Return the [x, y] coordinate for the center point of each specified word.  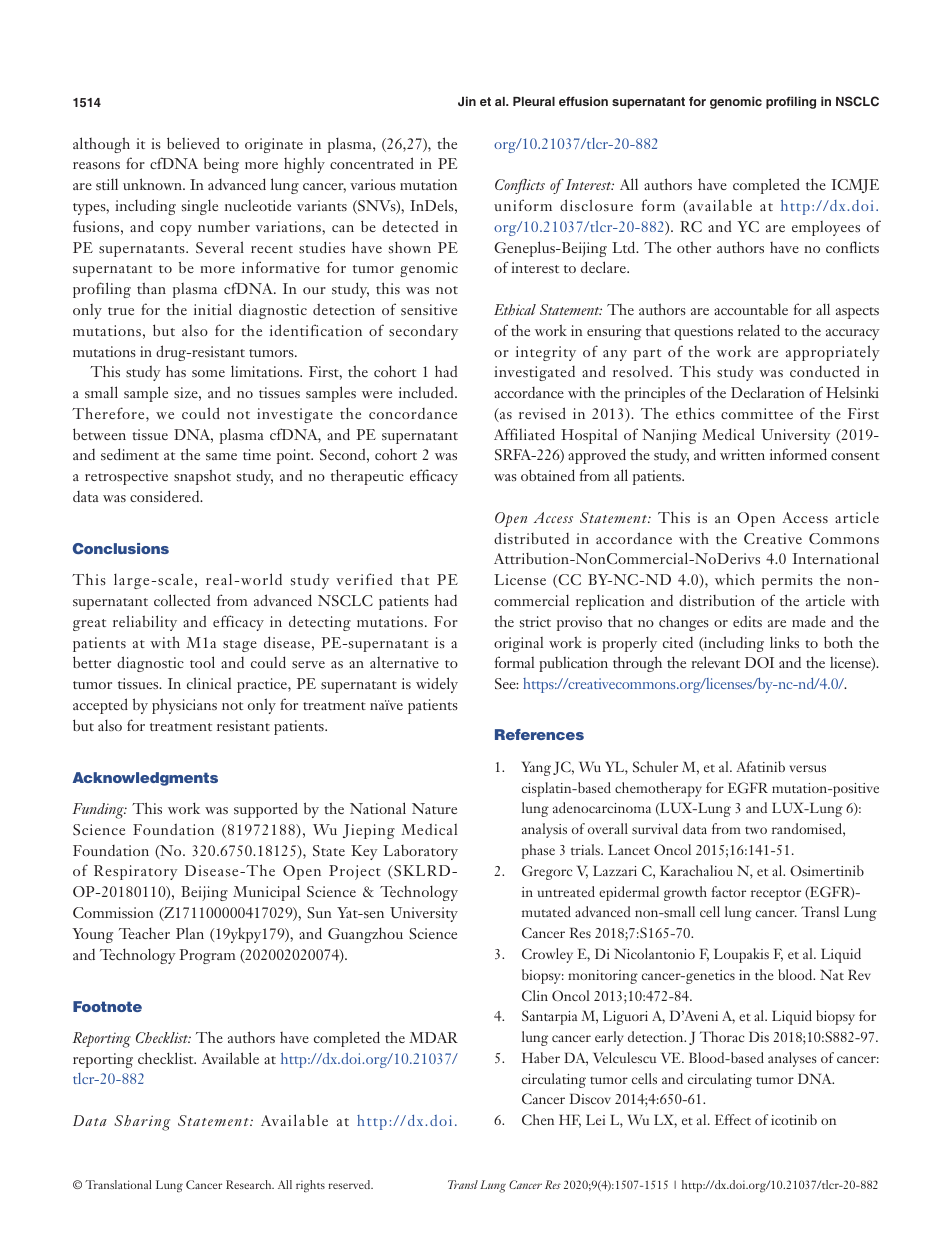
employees [826, 228]
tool [202, 662]
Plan [190, 933]
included [427, 392]
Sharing [142, 1123]
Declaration [768, 392]
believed [193, 143]
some [208, 373]
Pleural [534, 101]
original [518, 644]
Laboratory [420, 852]
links [784, 642]
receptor [776, 895]
